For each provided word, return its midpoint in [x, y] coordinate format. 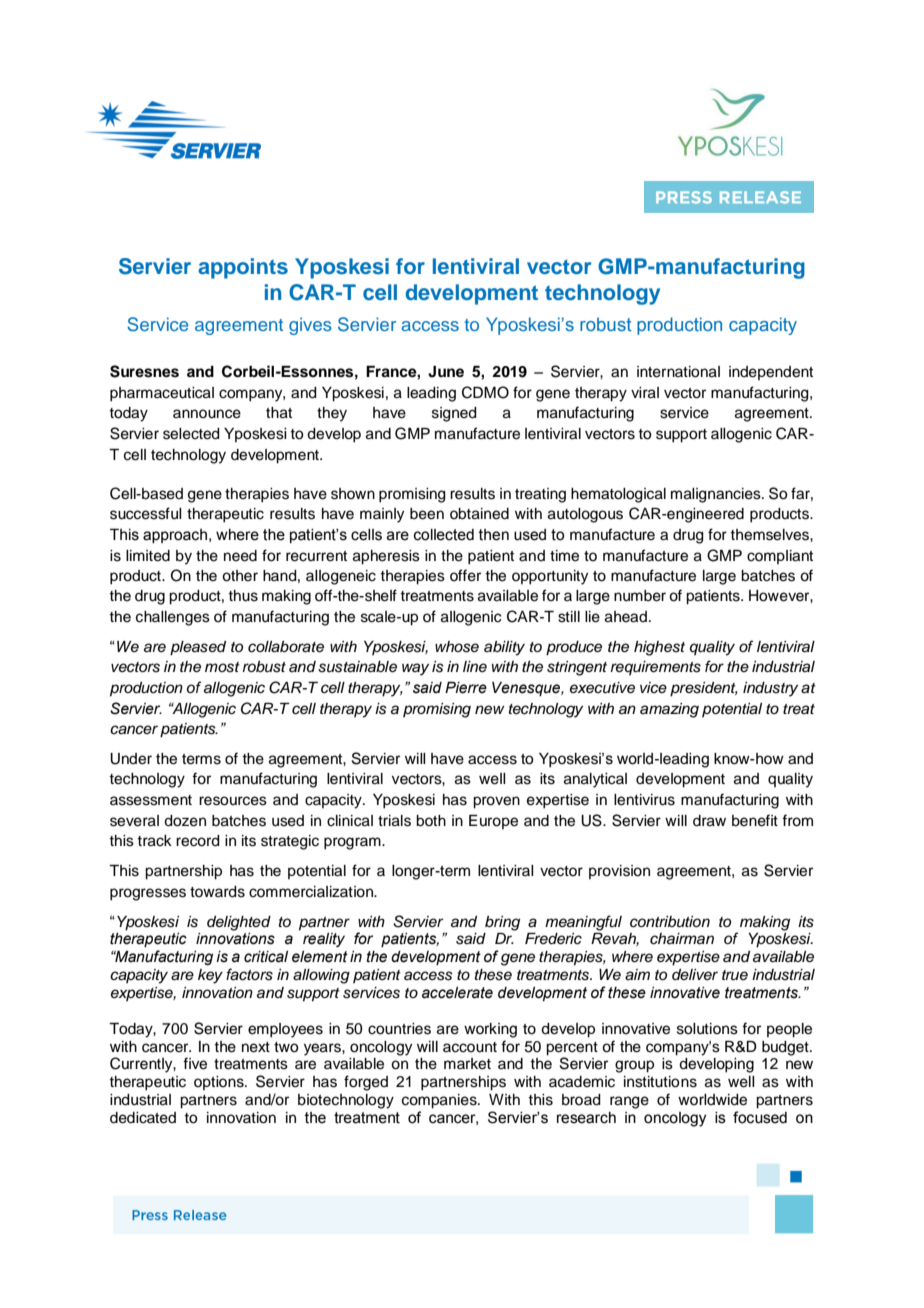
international [678, 372]
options [220, 1083]
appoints [243, 268]
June [446, 372]
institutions [660, 1082]
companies [440, 1101]
